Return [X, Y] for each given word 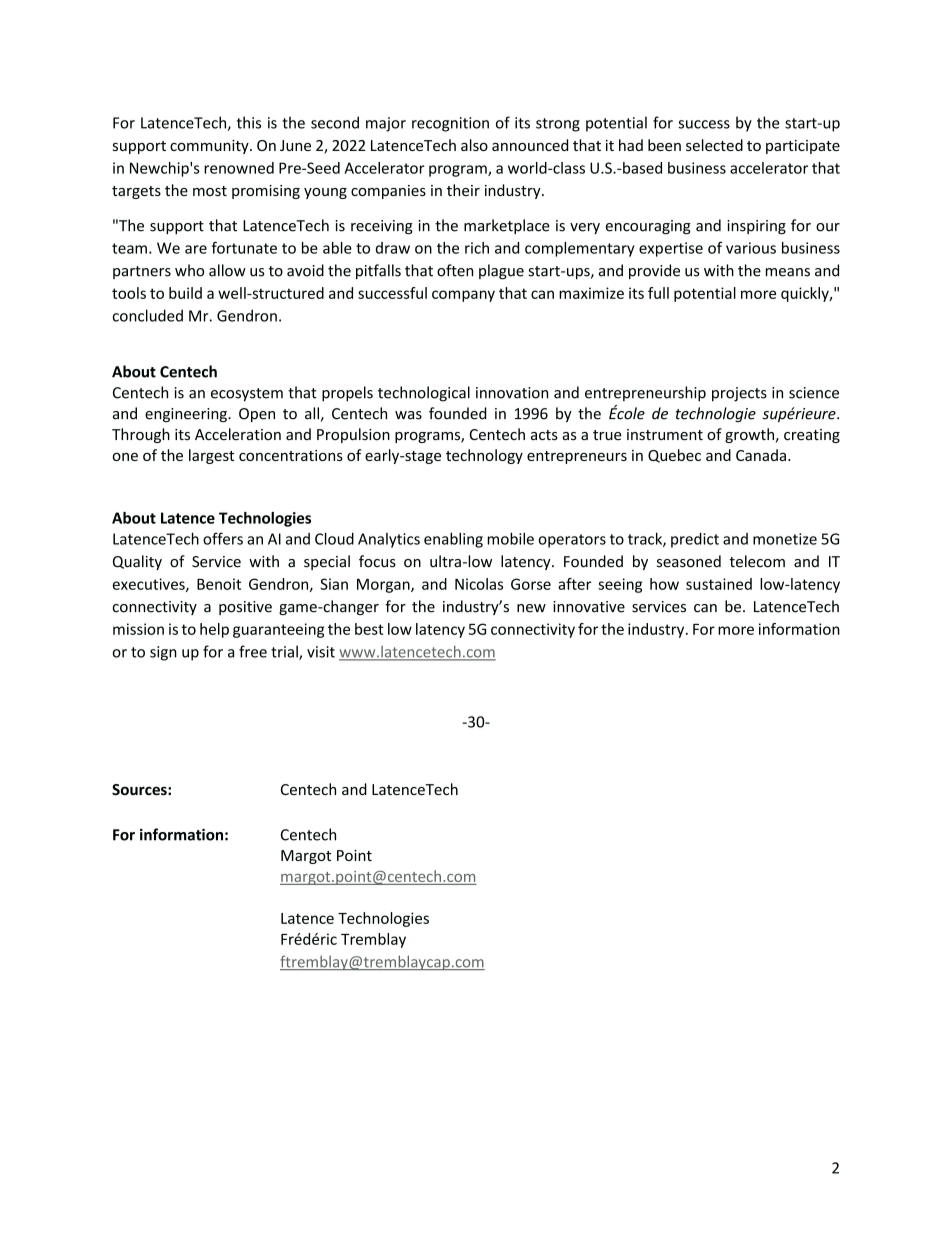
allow [227, 270]
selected [714, 145]
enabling [453, 540]
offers [223, 538]
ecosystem [247, 395]
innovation [512, 393]
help [214, 630]
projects [739, 394]
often [455, 270]
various [751, 248]
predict [695, 540]
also [474, 145]
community [210, 147]
